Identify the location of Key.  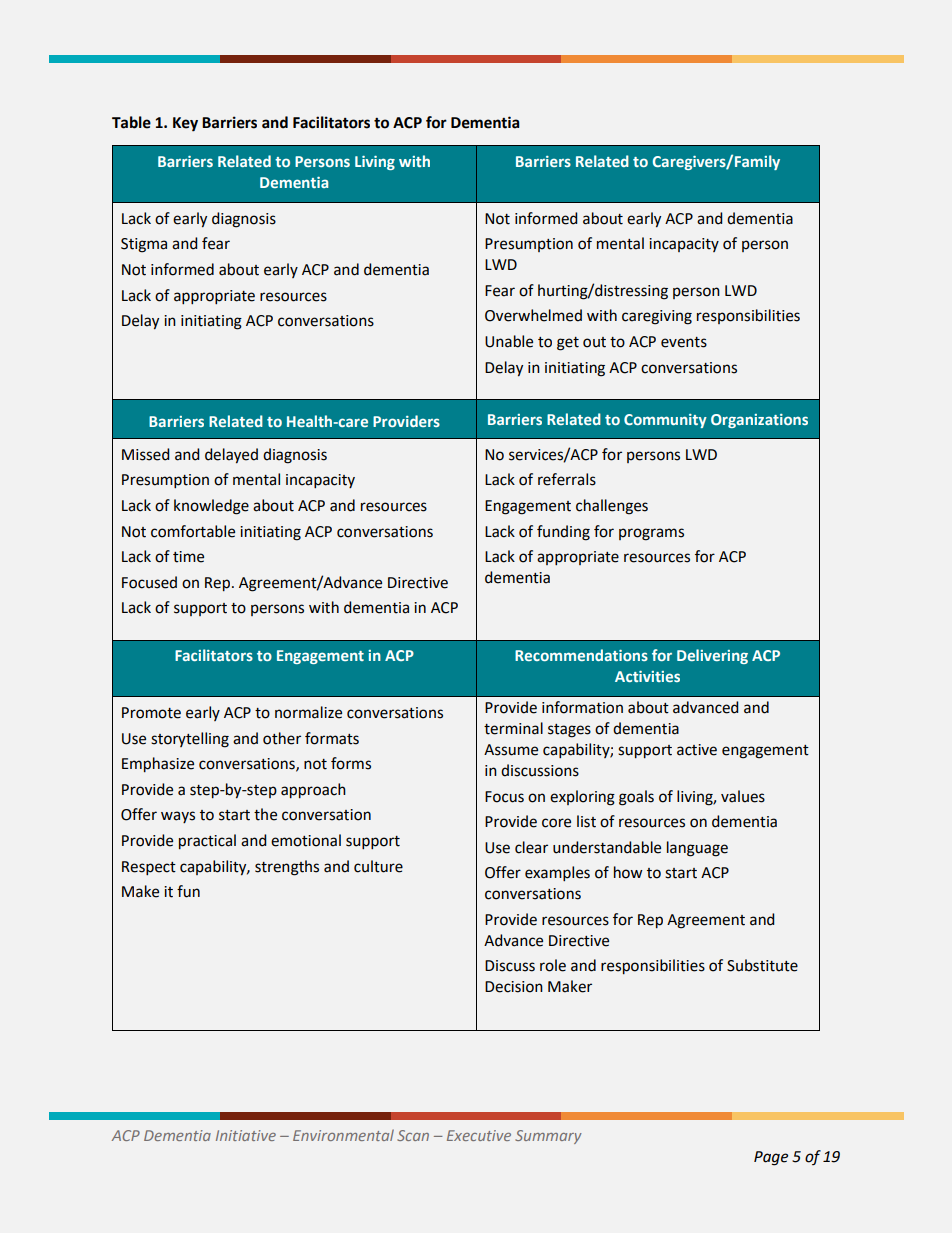
(185, 124).
